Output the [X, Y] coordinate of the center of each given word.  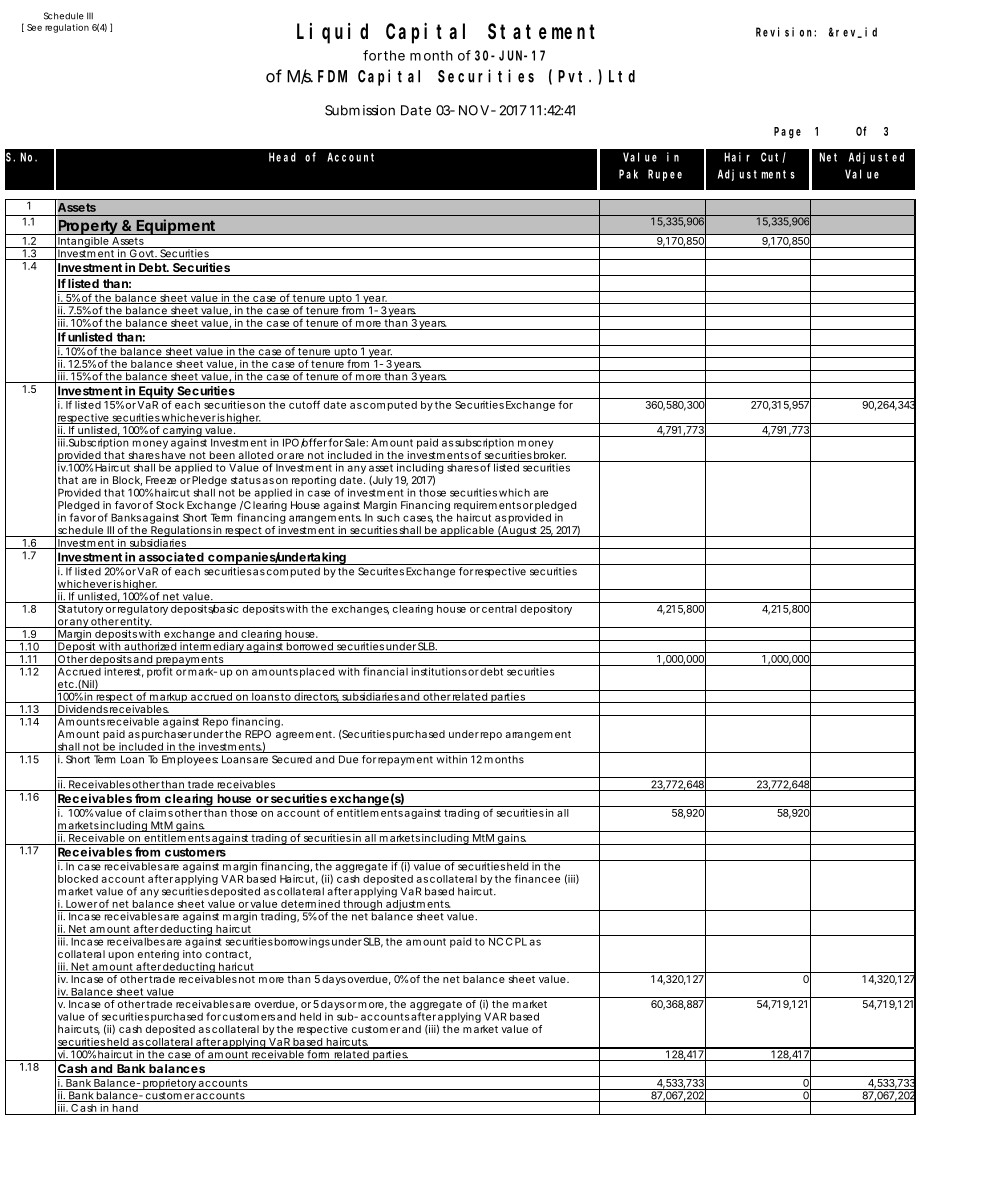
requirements [487, 507]
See [34, 27]
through [362, 906]
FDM [332, 76]
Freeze [161, 480]
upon [121, 956]
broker [549, 456]
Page [787, 133]
